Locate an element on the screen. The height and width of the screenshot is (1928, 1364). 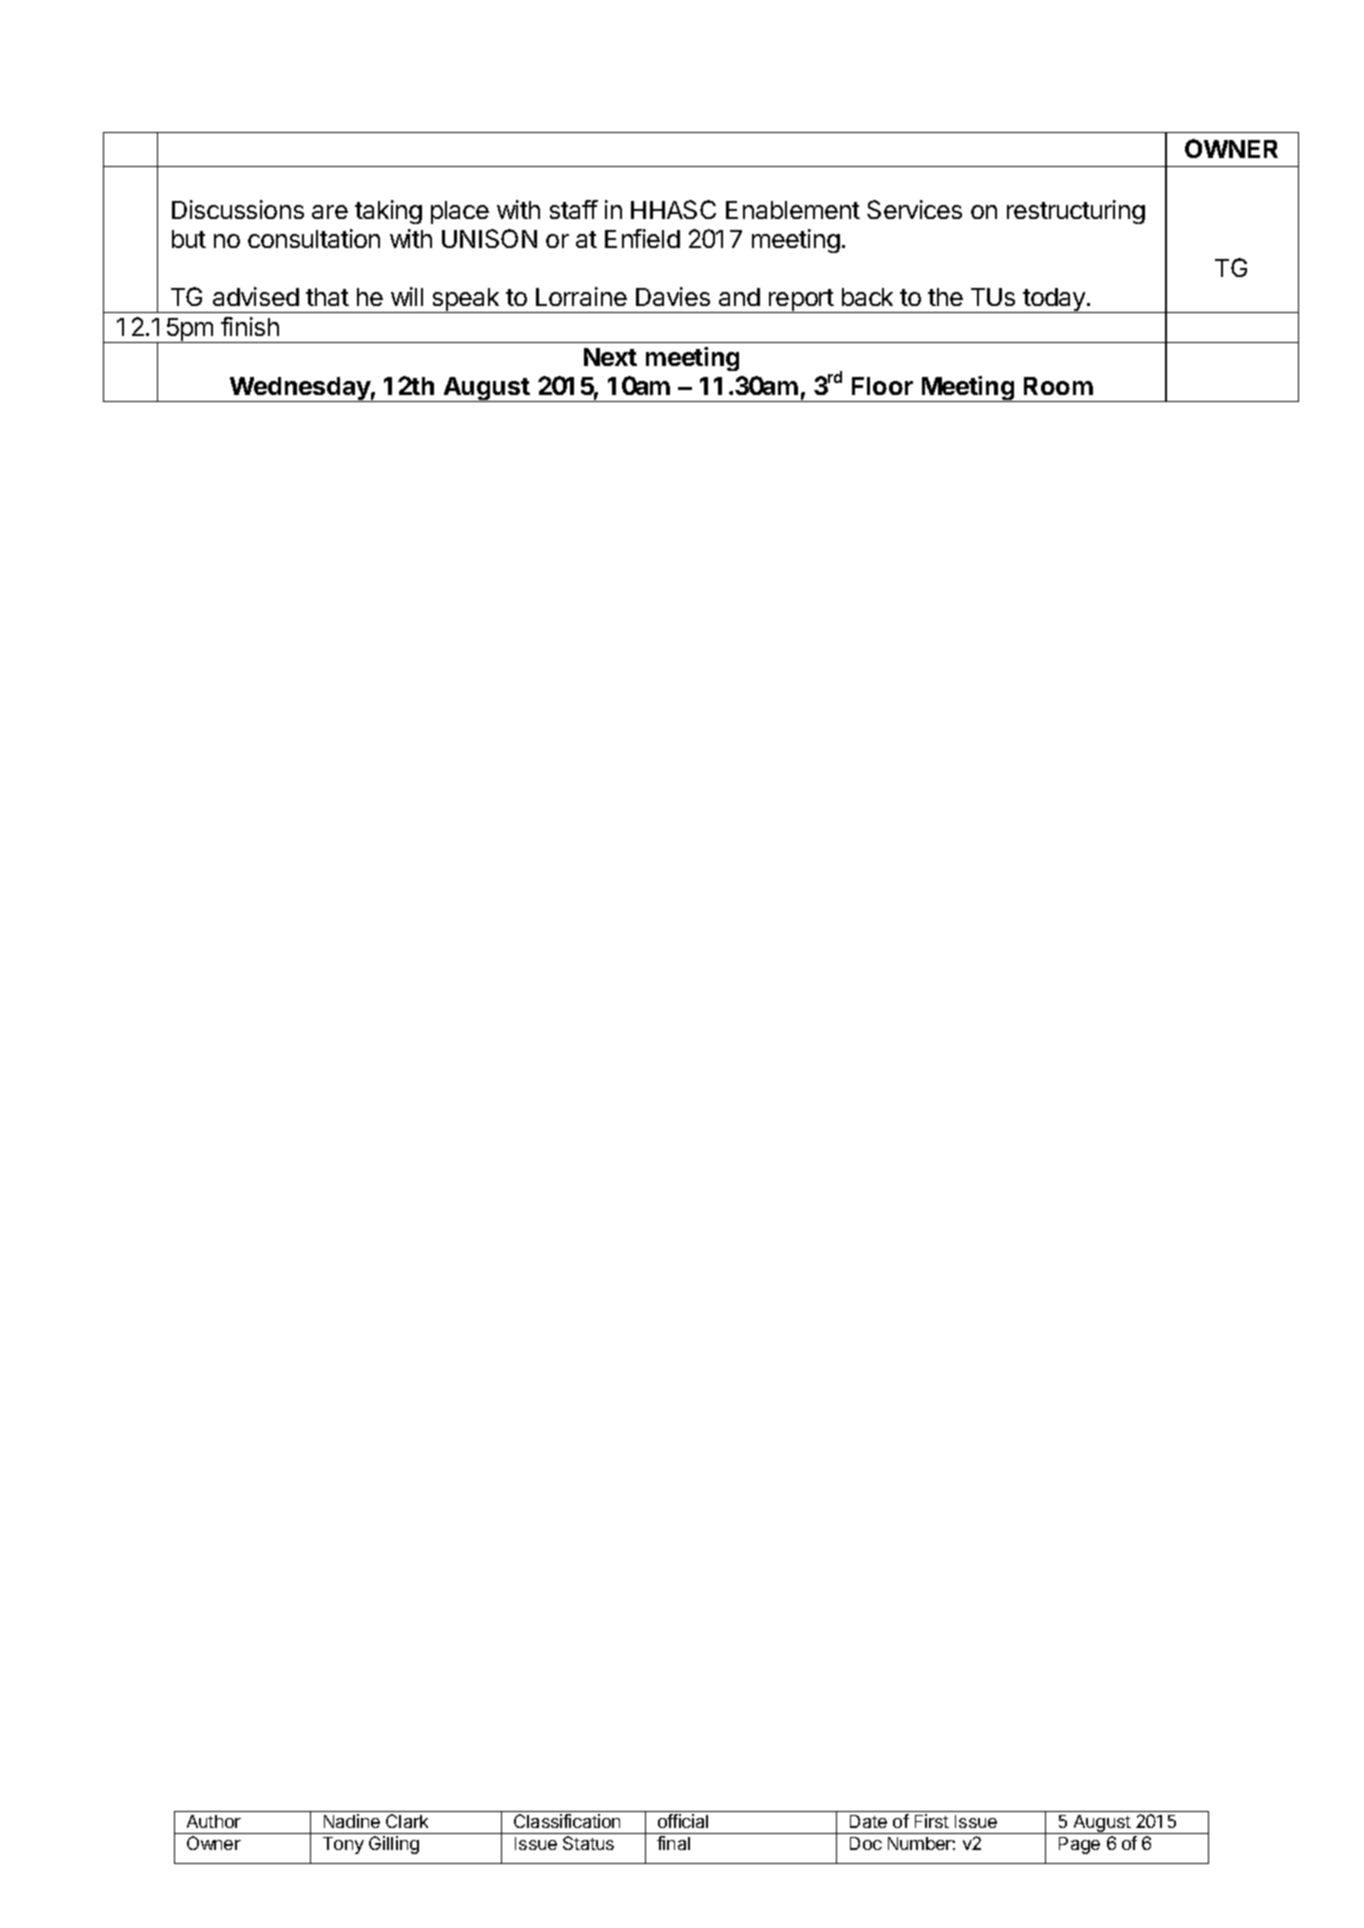
final is located at coordinates (673, 1843).
